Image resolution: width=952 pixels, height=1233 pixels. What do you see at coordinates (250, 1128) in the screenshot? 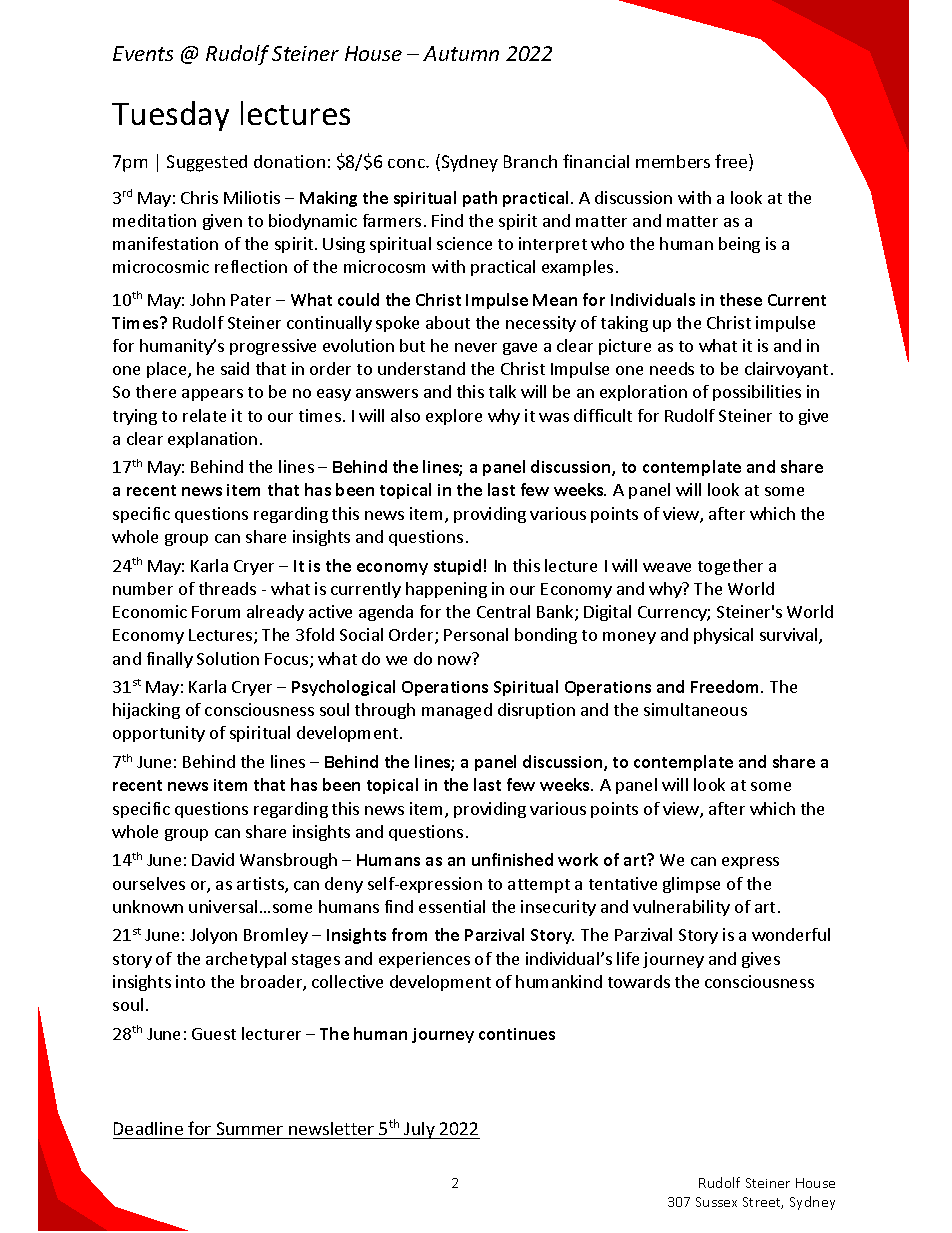
I see `Summer` at bounding box center [250, 1128].
